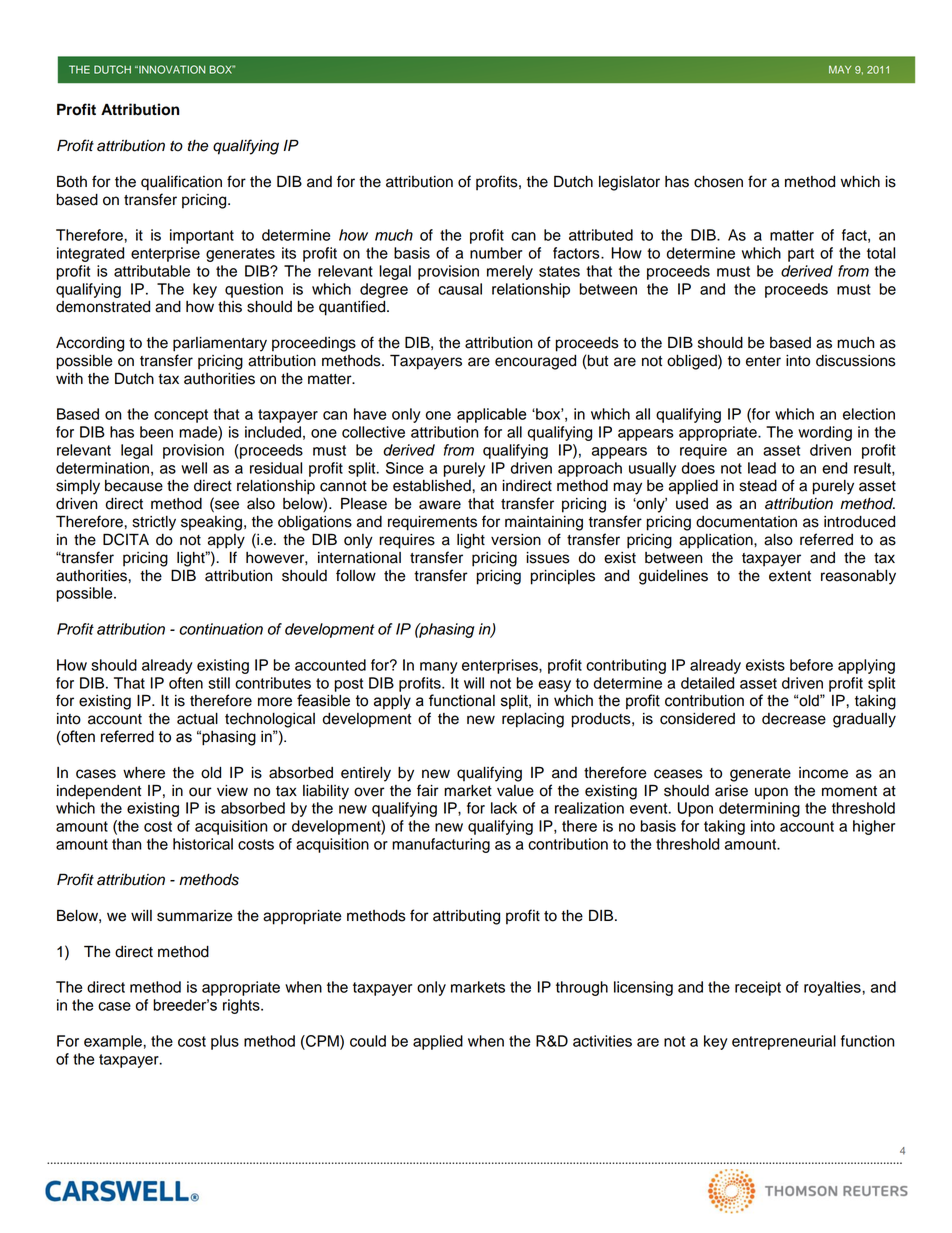 The image size is (952, 1233). What do you see at coordinates (718, 182) in the screenshot?
I see `chosen` at bounding box center [718, 182].
